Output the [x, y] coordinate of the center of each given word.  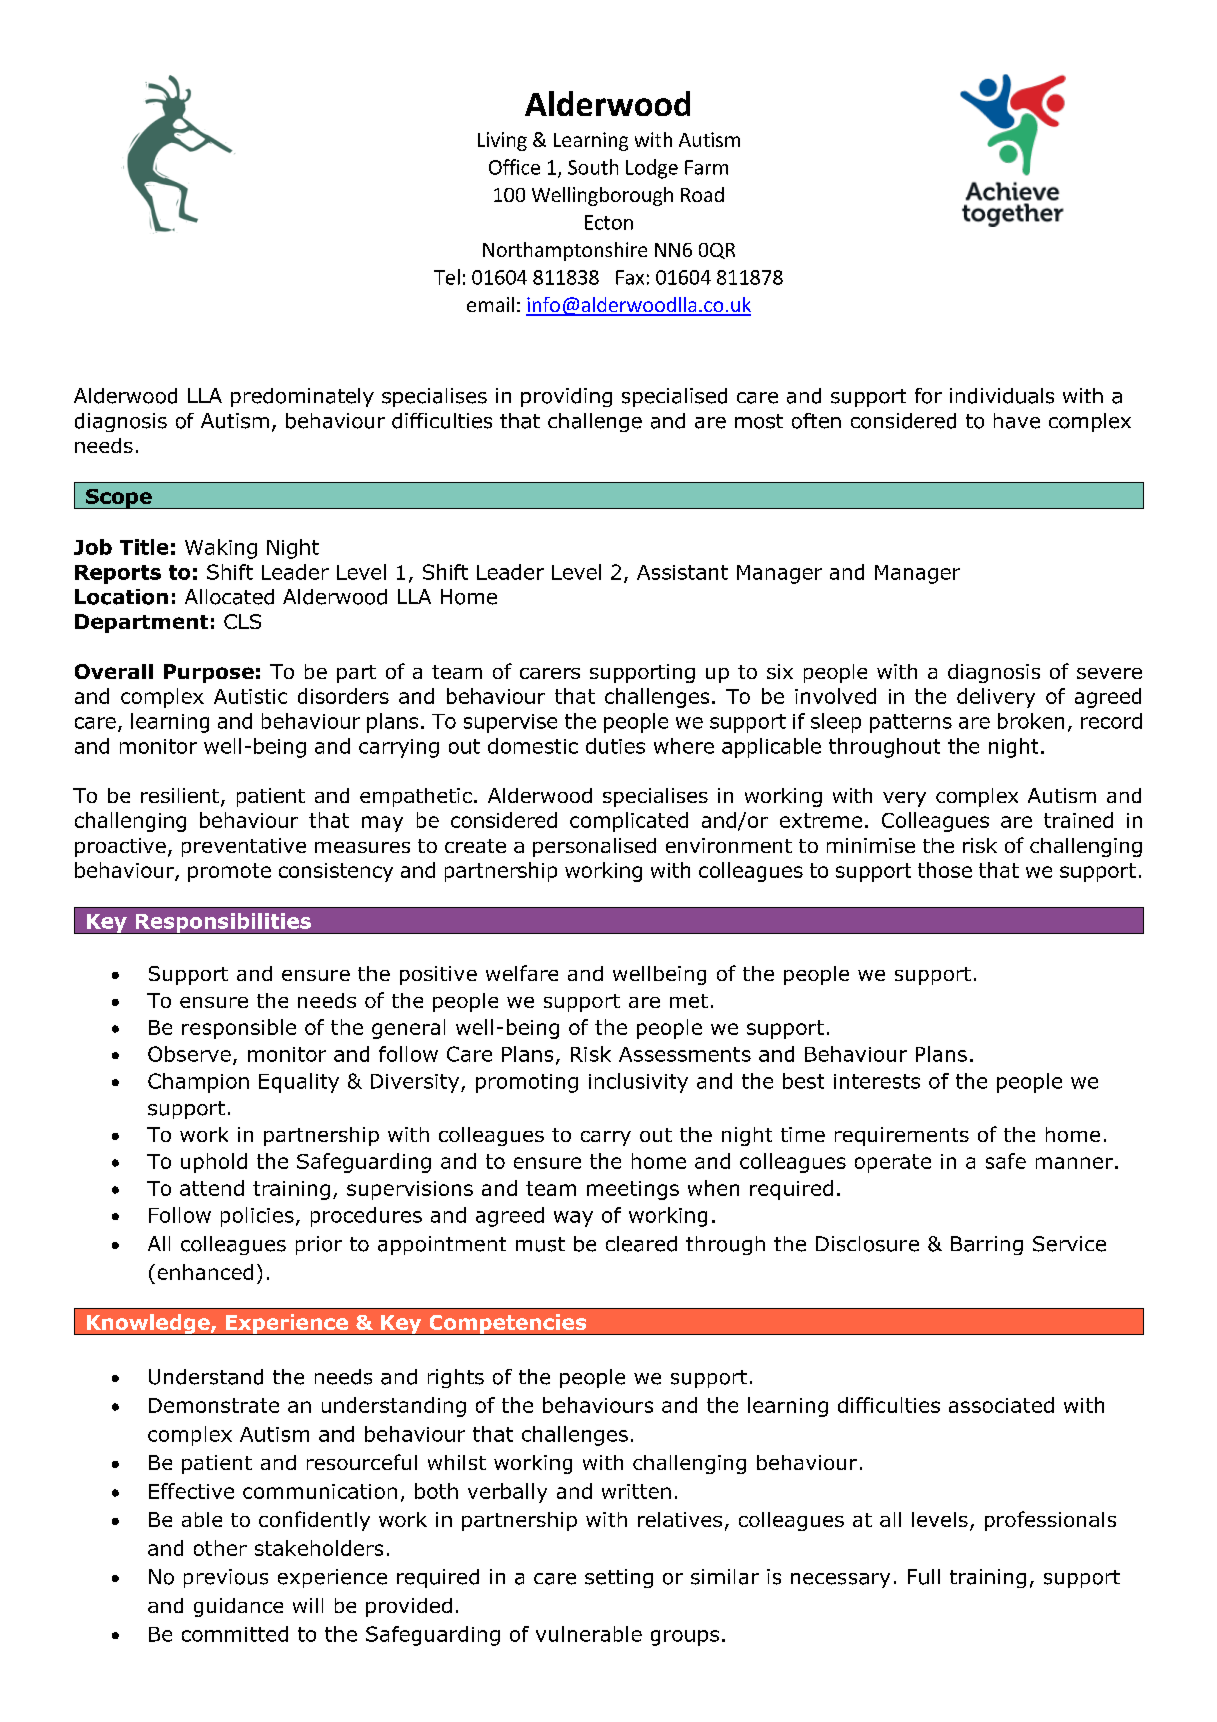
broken [1031, 721]
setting [619, 1578]
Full [924, 1577]
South [593, 167]
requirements [902, 1136]
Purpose [209, 673]
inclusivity [638, 1083]
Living [502, 141]
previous [226, 1578]
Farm [706, 167]
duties [615, 746]
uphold [214, 1163]
